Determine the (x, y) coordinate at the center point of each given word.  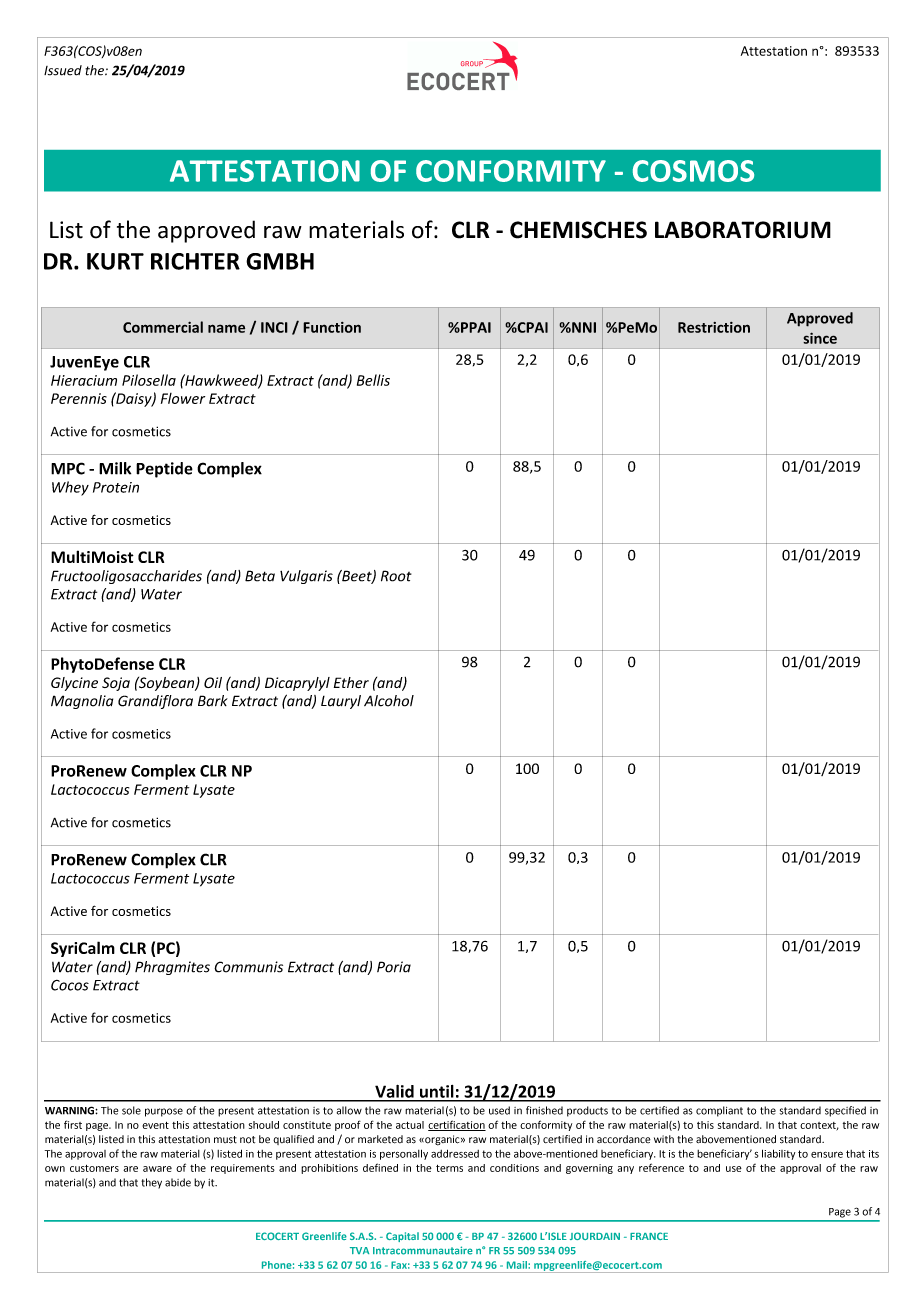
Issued (63, 70)
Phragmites (172, 968)
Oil (213, 682)
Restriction (714, 327)
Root (396, 576)
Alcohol (389, 701)
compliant (719, 1111)
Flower (183, 398)
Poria (394, 967)
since (820, 338)
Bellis (373, 380)
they (151, 1183)
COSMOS (693, 171)
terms (449, 1168)
